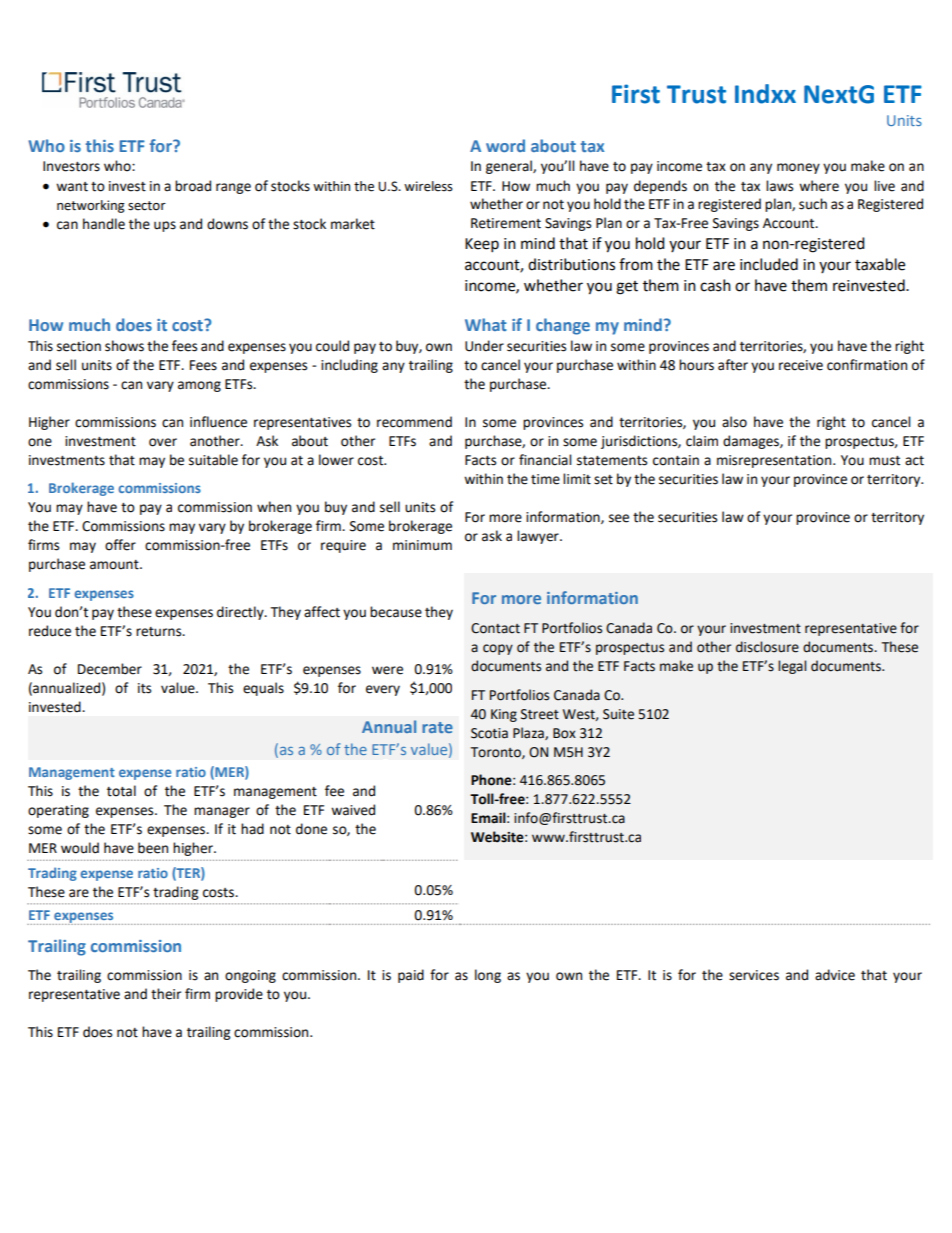 This screenshot has height=1233, width=952. I want to click on disclosure, so click(767, 647).
